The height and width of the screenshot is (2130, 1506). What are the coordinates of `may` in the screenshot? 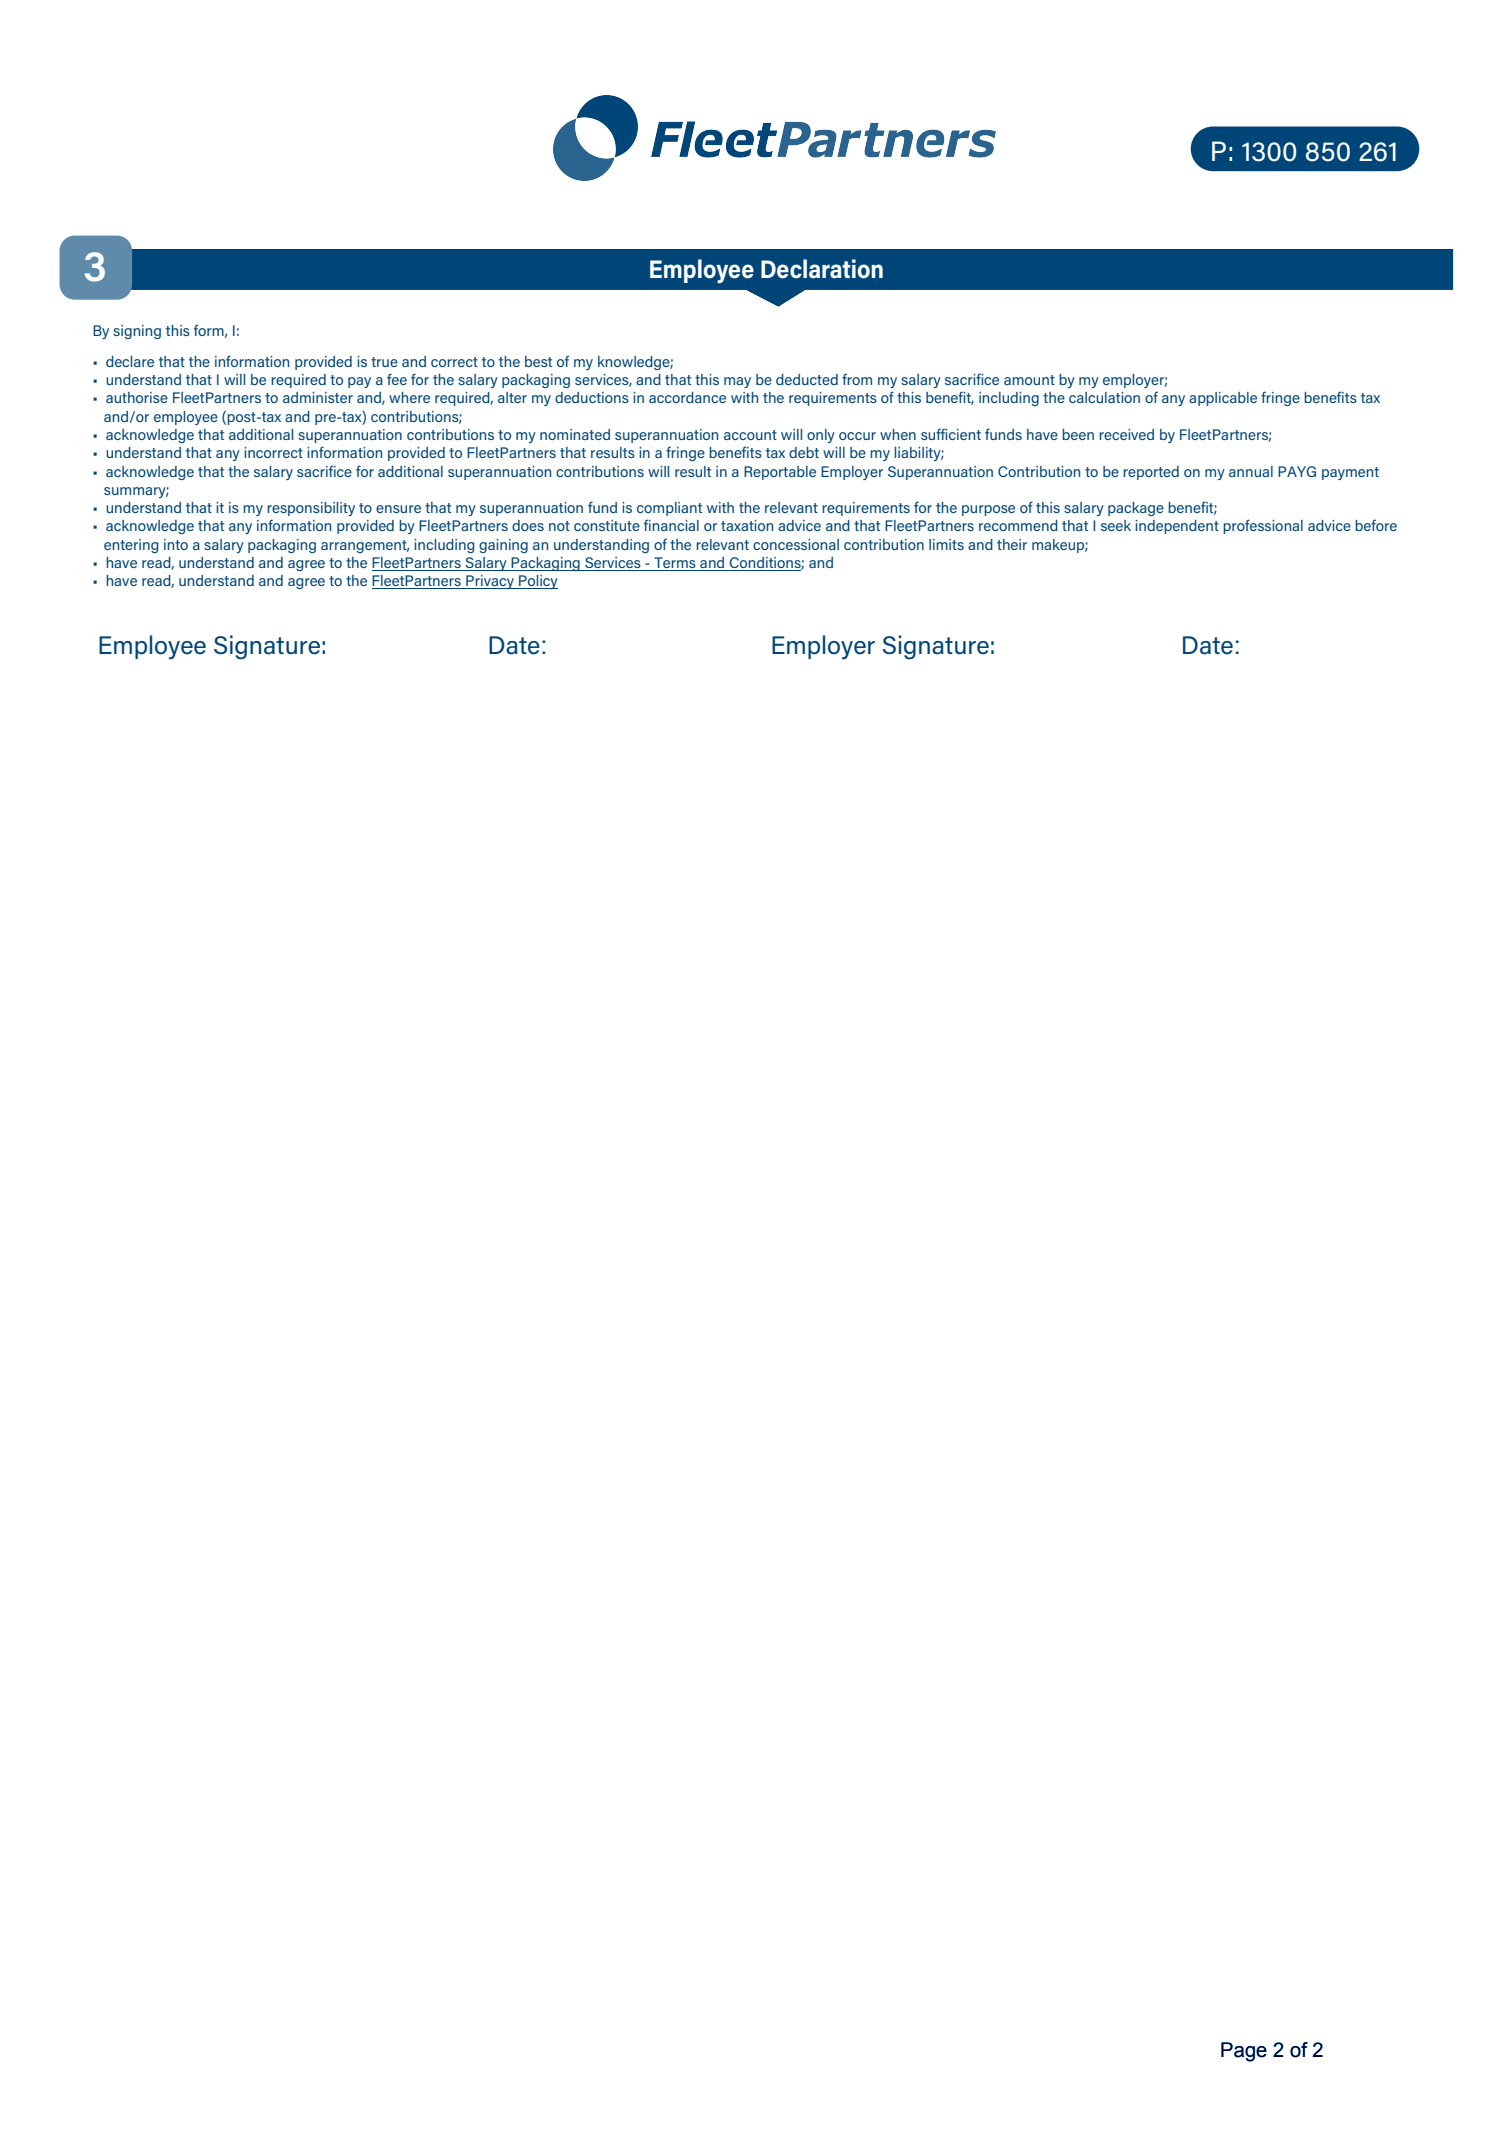 It's located at (737, 382).
